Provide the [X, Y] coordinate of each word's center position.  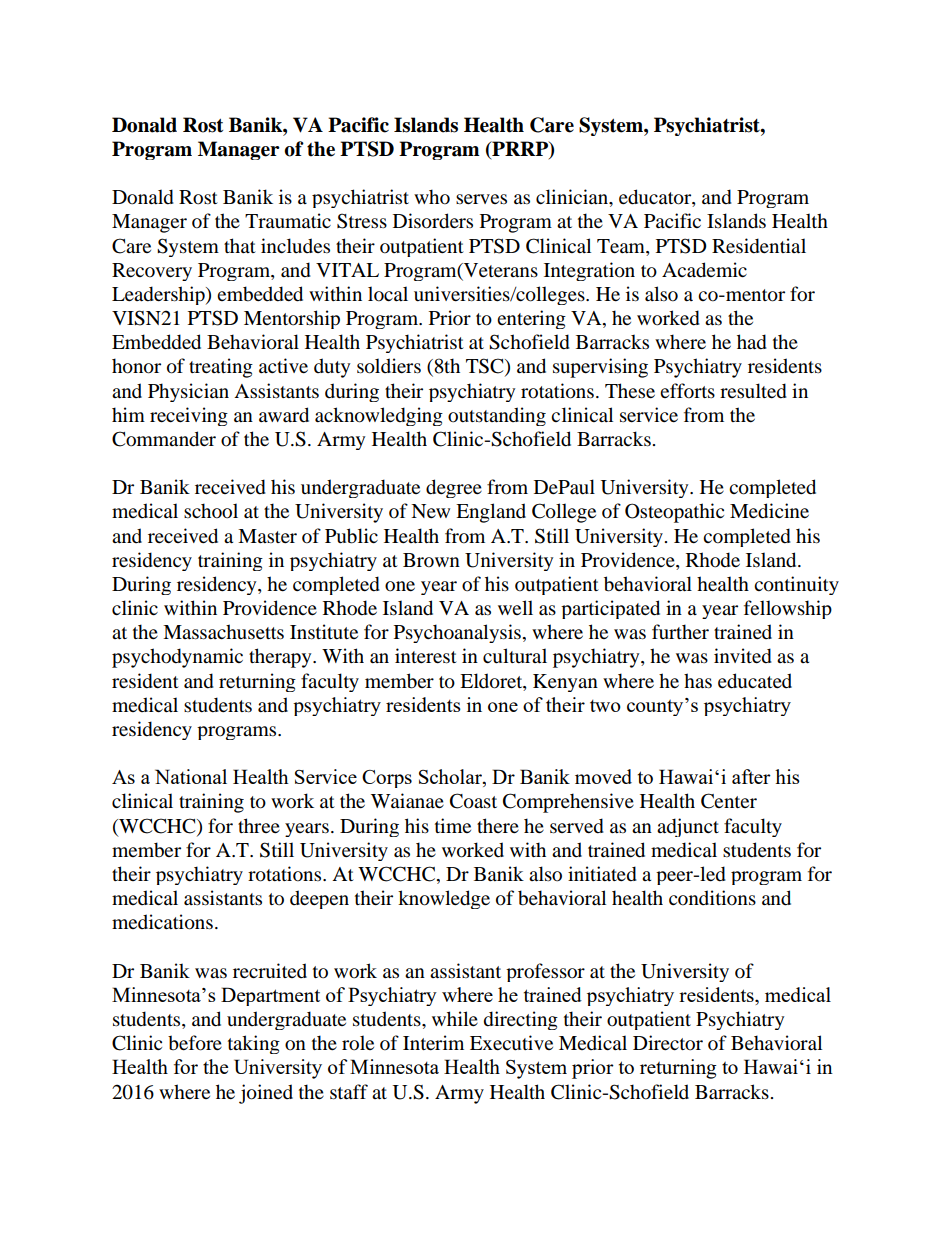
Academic [704, 270]
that [240, 245]
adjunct [688, 827]
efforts [687, 391]
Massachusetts [223, 632]
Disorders [433, 221]
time [453, 825]
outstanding [497, 416]
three [259, 825]
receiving [189, 416]
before [195, 1043]
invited [743, 656]
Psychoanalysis [457, 633]
